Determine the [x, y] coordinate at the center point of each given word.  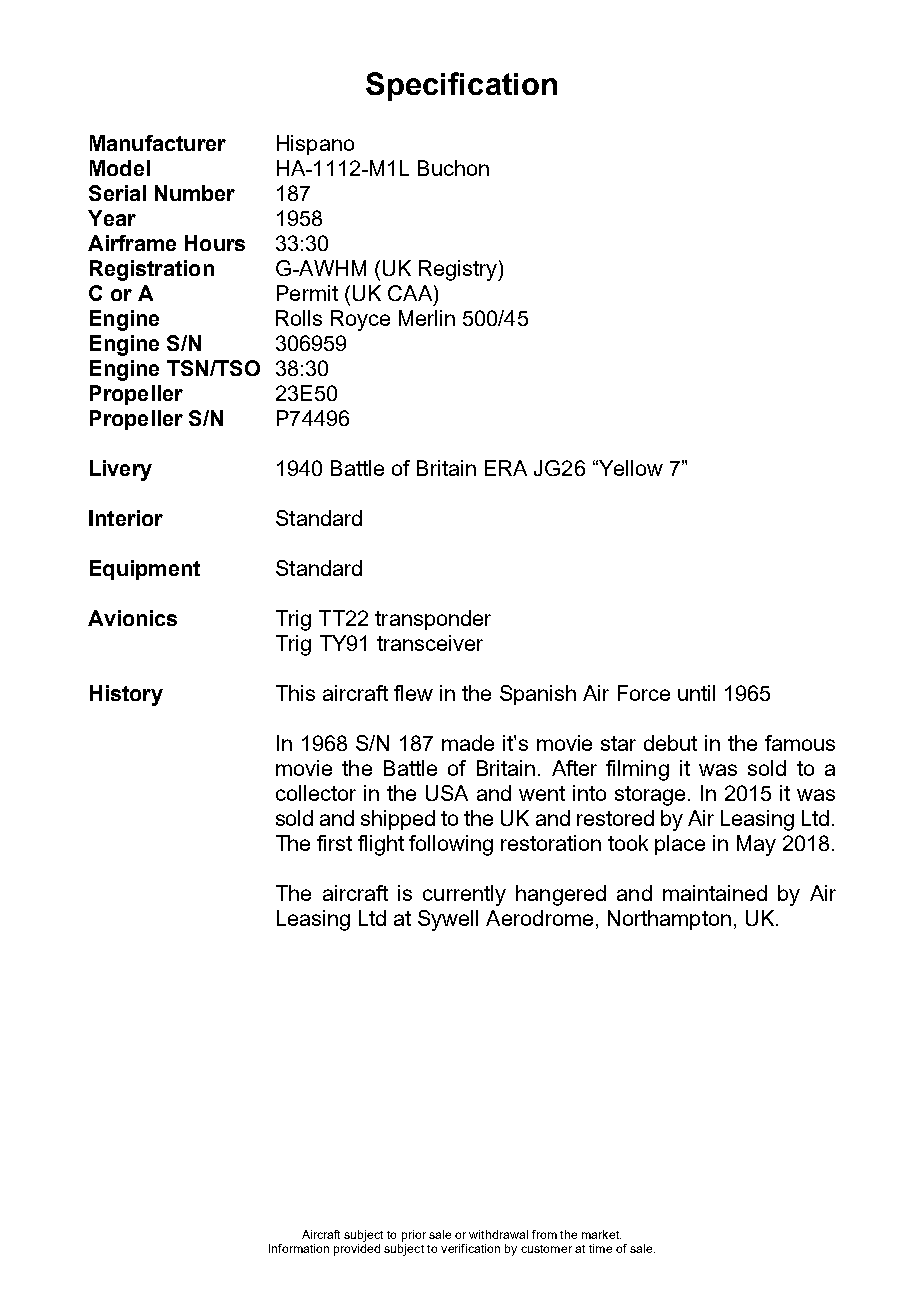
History [126, 695]
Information [299, 1248]
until [696, 693]
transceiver [430, 643]
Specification [461, 86]
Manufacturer [158, 143]
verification [470, 1248]
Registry [459, 270]
